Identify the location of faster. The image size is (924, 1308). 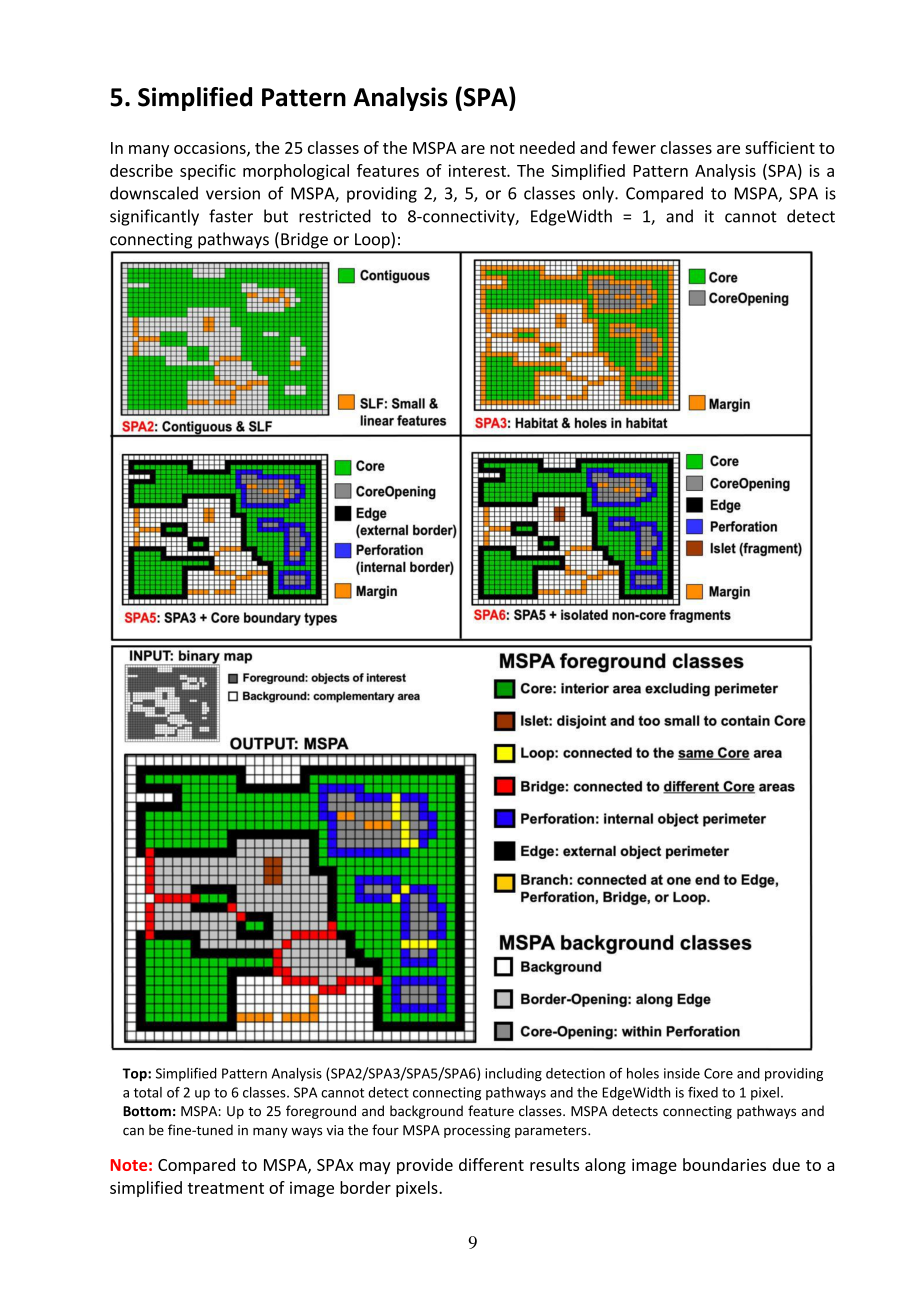
(231, 216).
